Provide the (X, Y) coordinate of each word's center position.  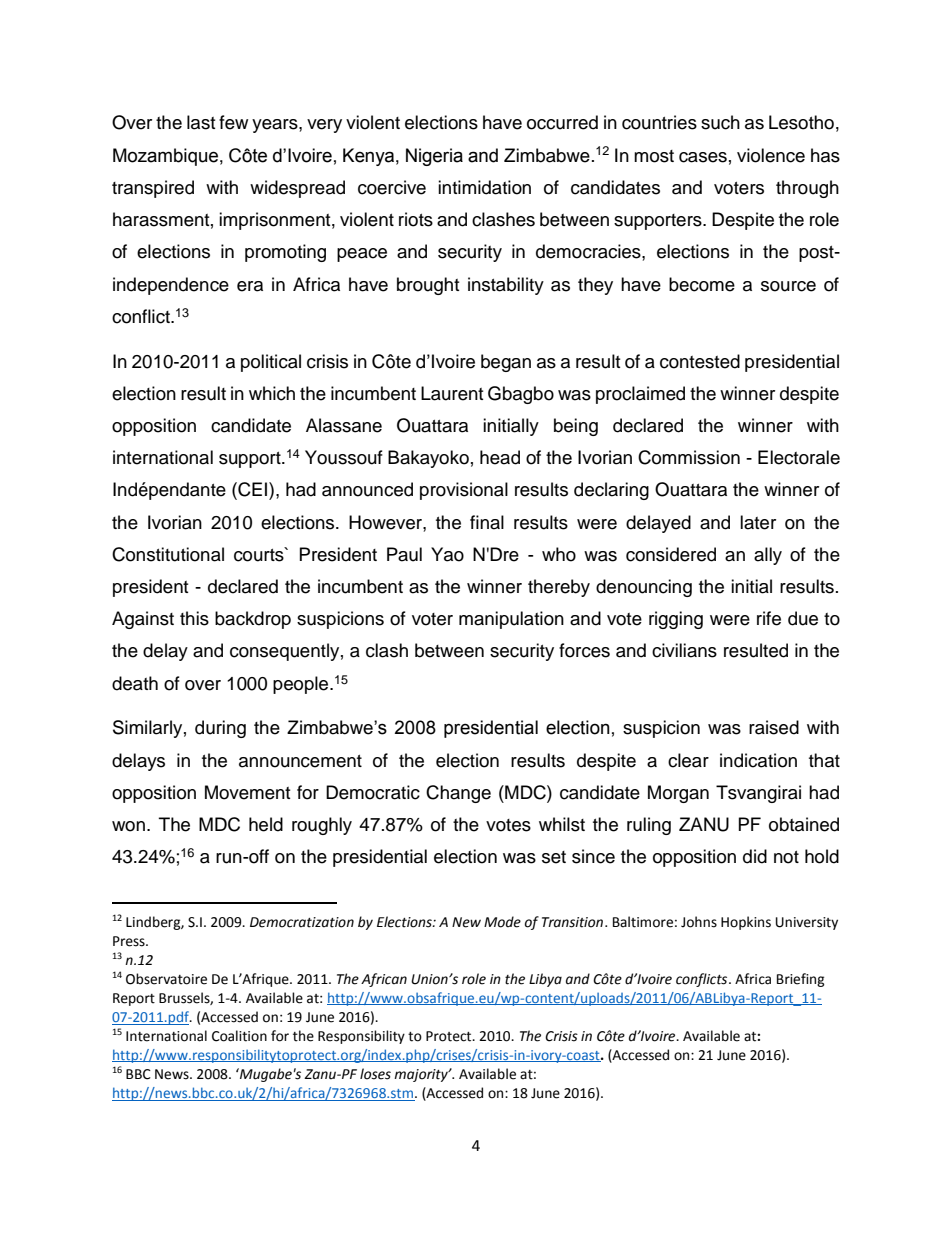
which (272, 393)
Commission (689, 457)
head (500, 457)
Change (458, 794)
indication (758, 760)
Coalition (239, 1036)
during (220, 729)
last (201, 122)
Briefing (801, 980)
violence (771, 155)
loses (375, 1074)
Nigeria (434, 157)
